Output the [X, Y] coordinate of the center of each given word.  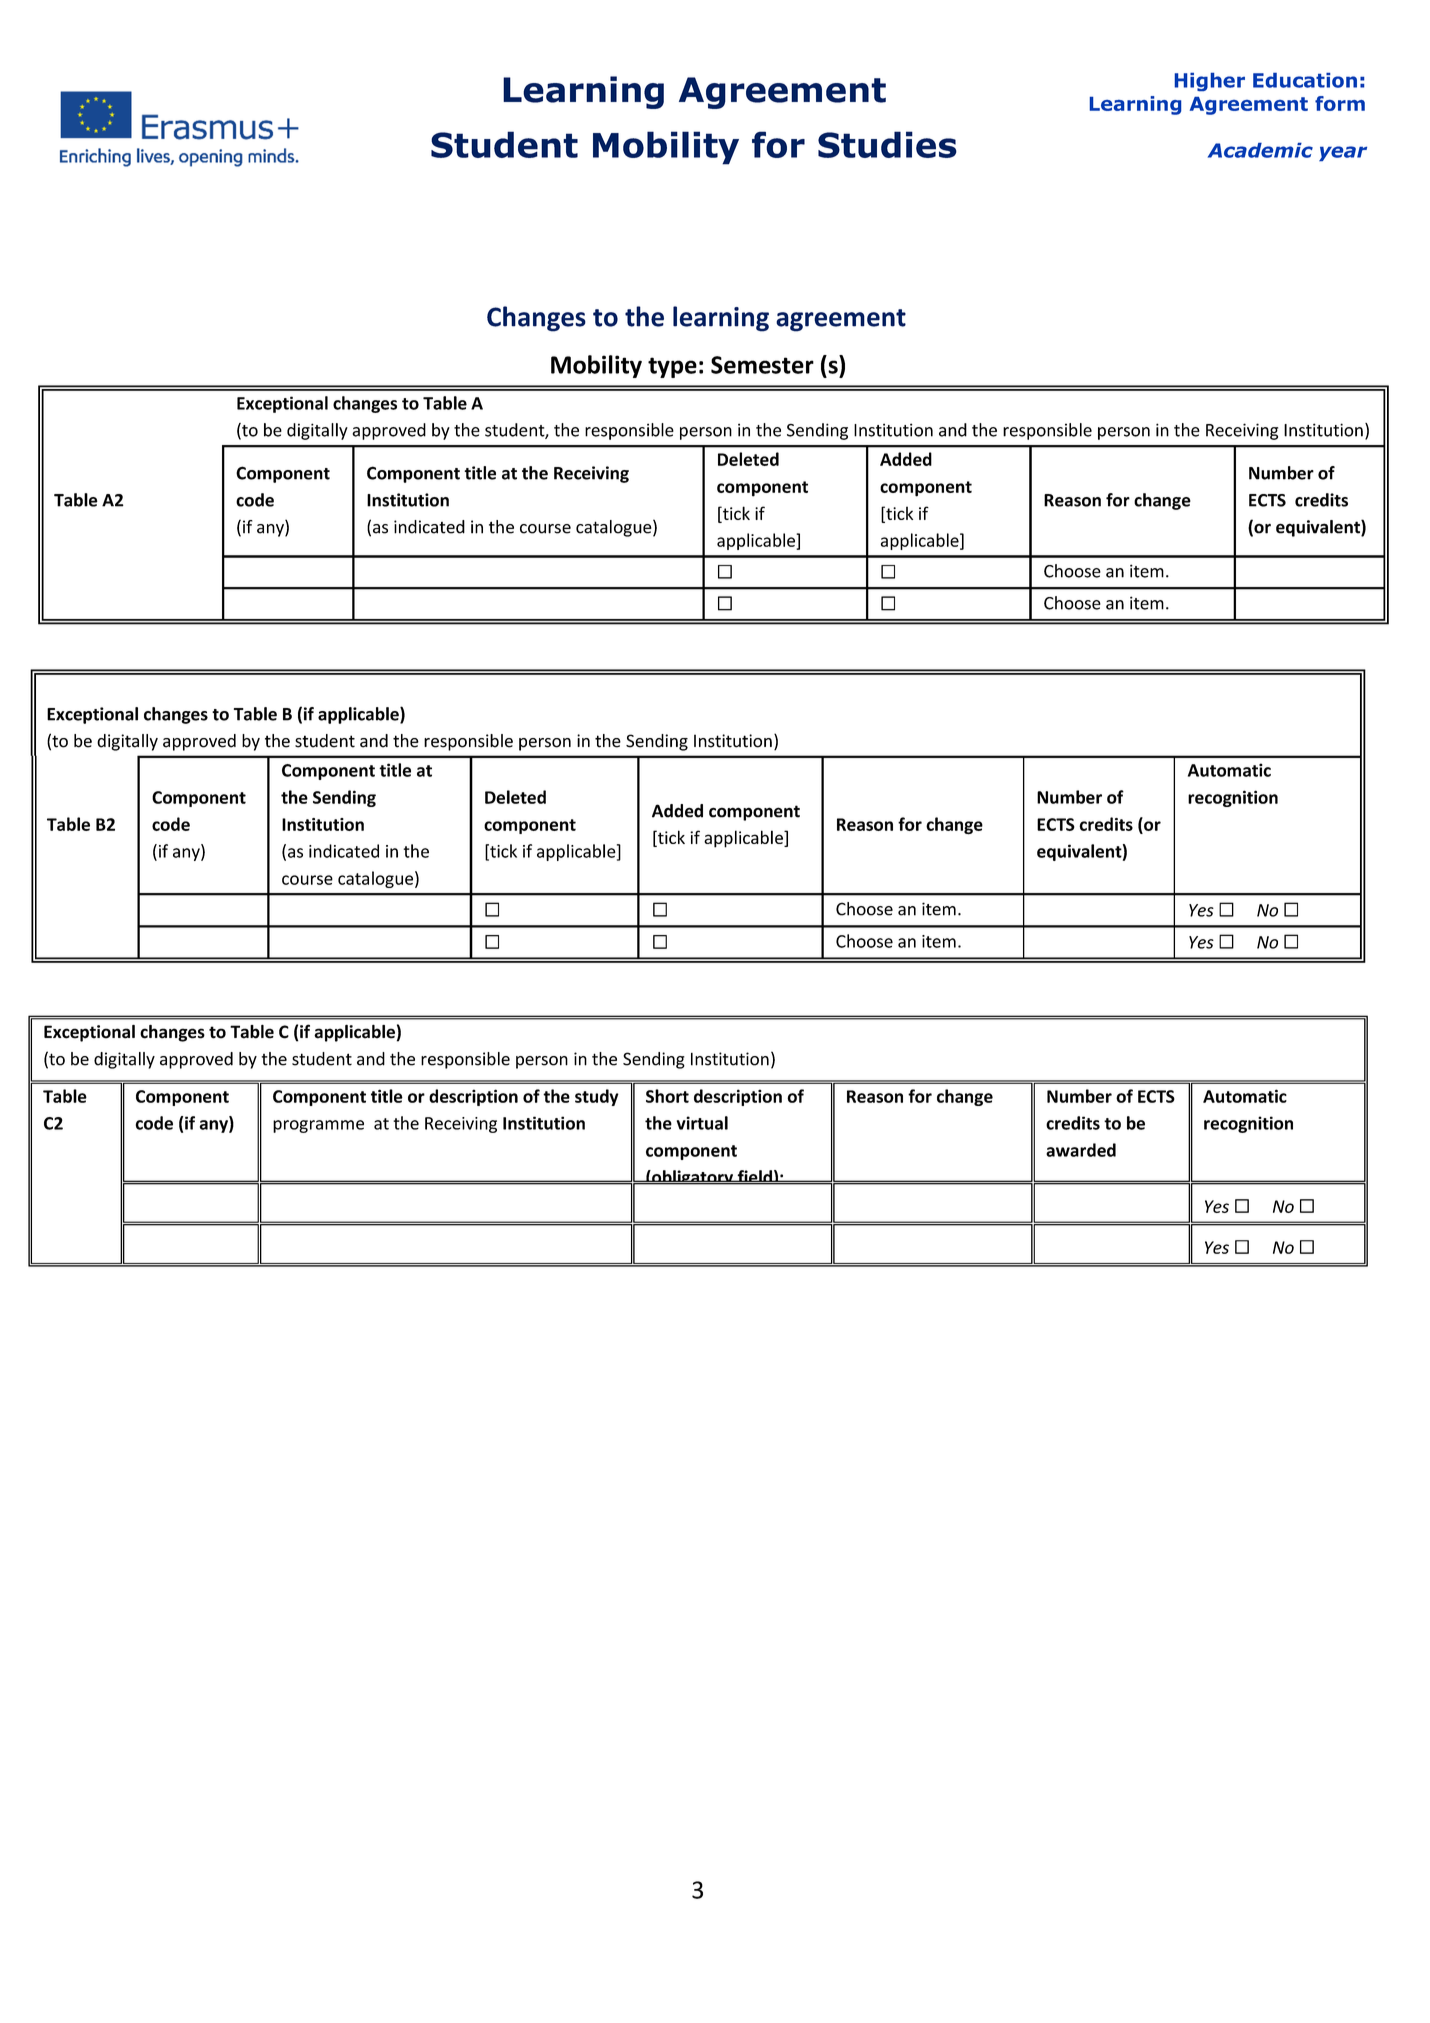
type [672, 367]
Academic [1260, 150]
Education [1305, 80]
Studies [887, 144]
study [597, 1097]
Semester [762, 365]
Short [667, 1096]
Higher [1210, 82]
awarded [1081, 1150]
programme [318, 1126]
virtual [702, 1123]
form [1340, 103]
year [1343, 153]
